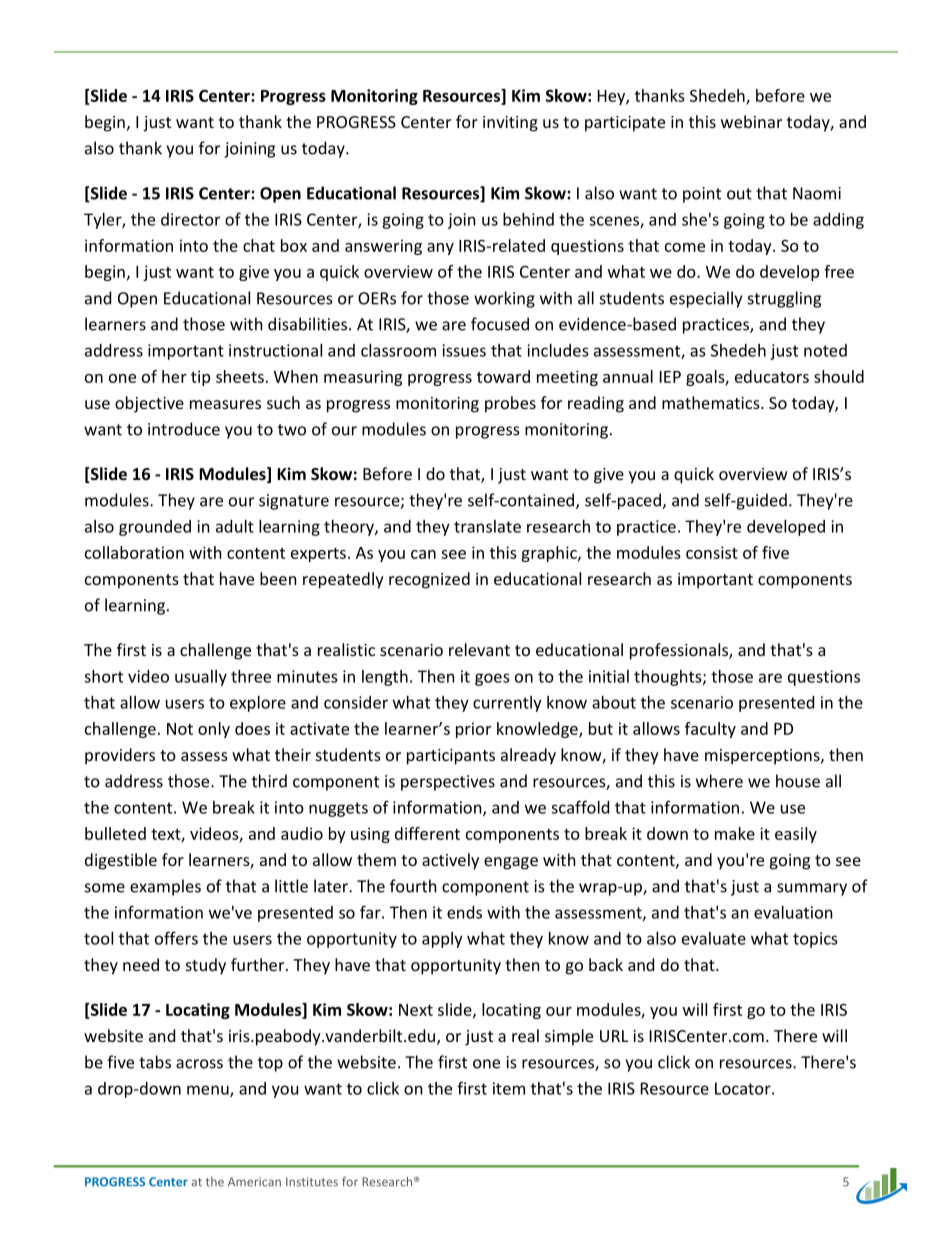 The height and width of the document is (1233, 952). Describe the element at coordinates (487, 526) in the document. I see `translate` at that location.
